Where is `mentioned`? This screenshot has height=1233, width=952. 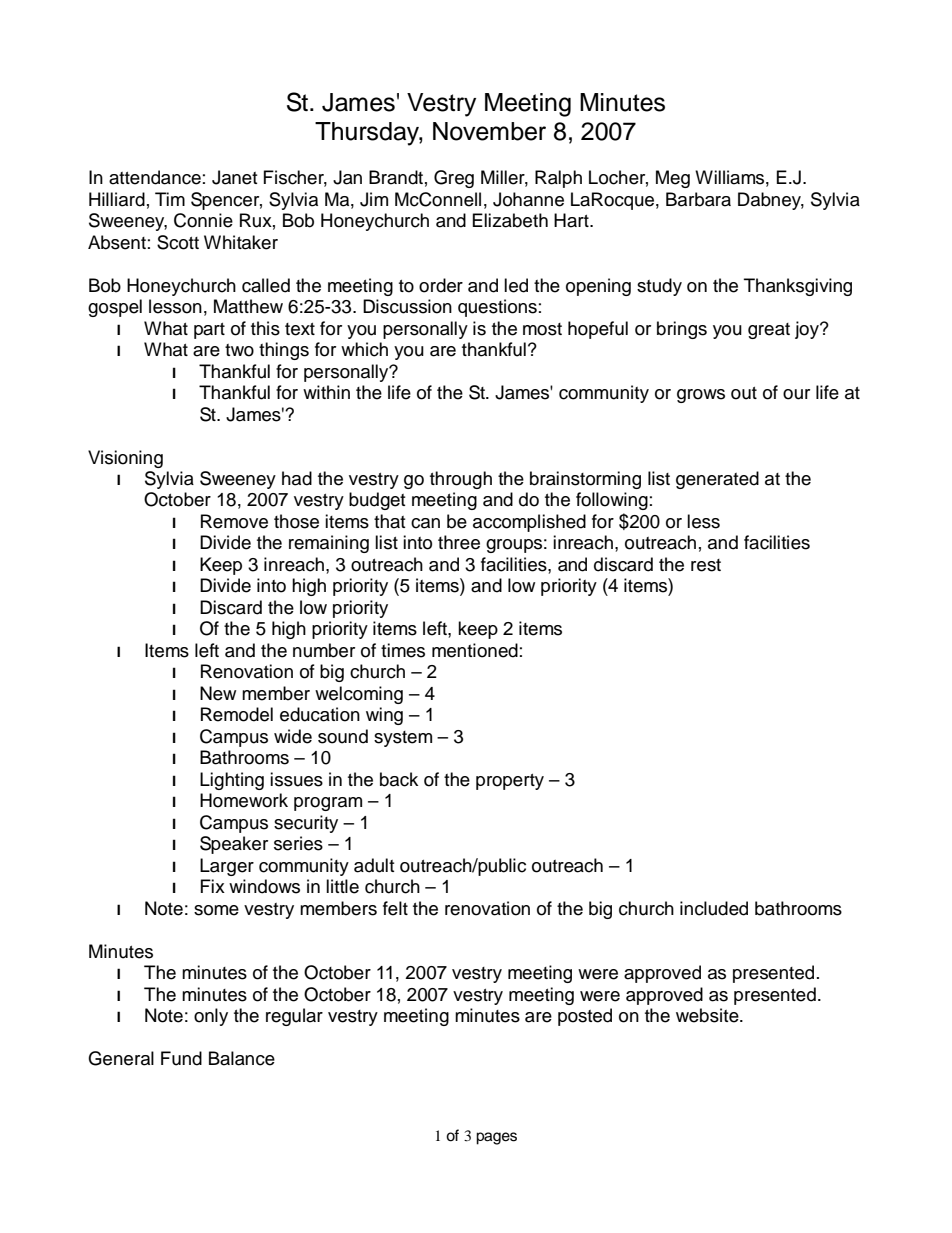 mentioned is located at coordinates (475, 650).
